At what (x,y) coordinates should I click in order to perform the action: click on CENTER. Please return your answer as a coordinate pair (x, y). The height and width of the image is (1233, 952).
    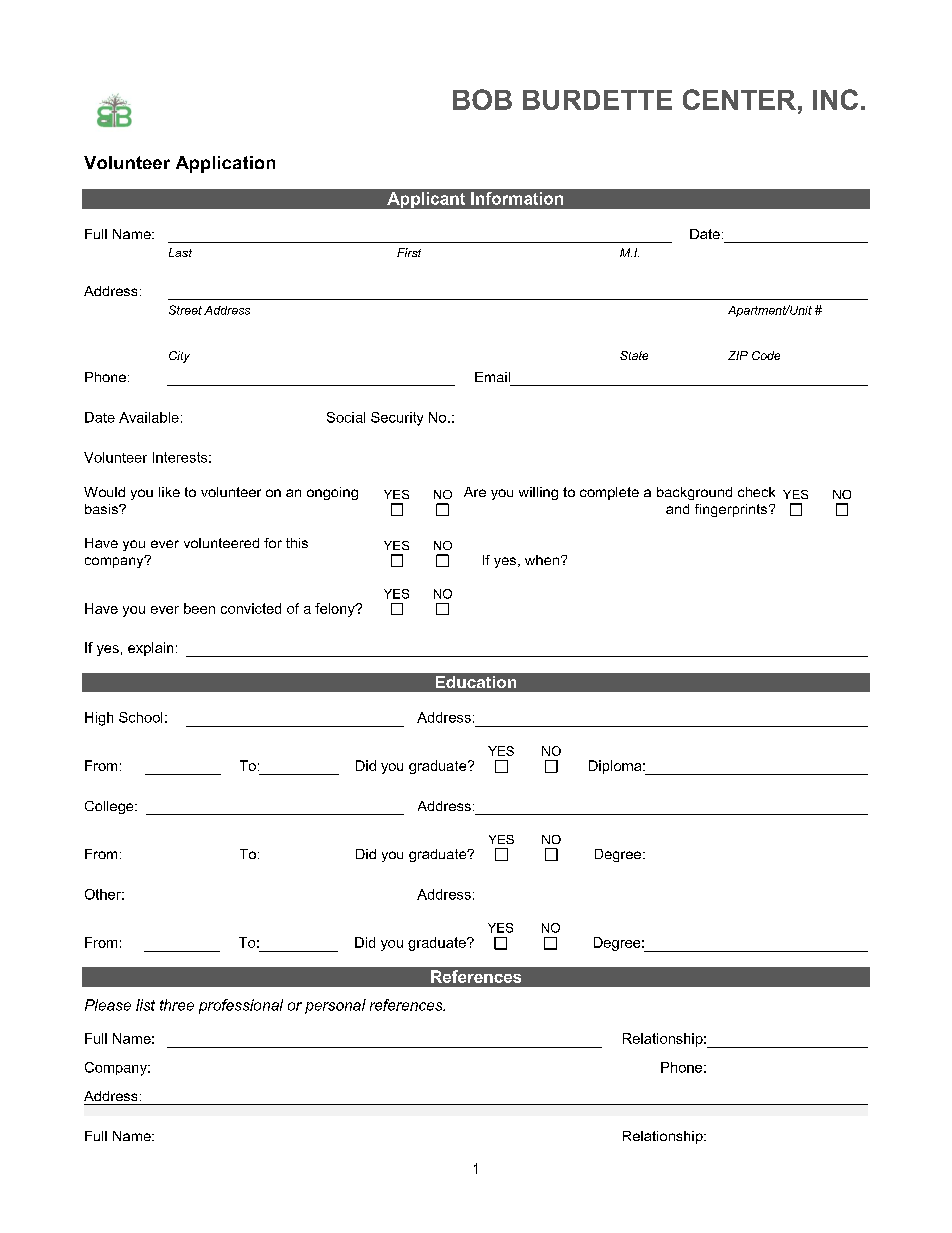
    Looking at the image, I should click on (739, 99).
